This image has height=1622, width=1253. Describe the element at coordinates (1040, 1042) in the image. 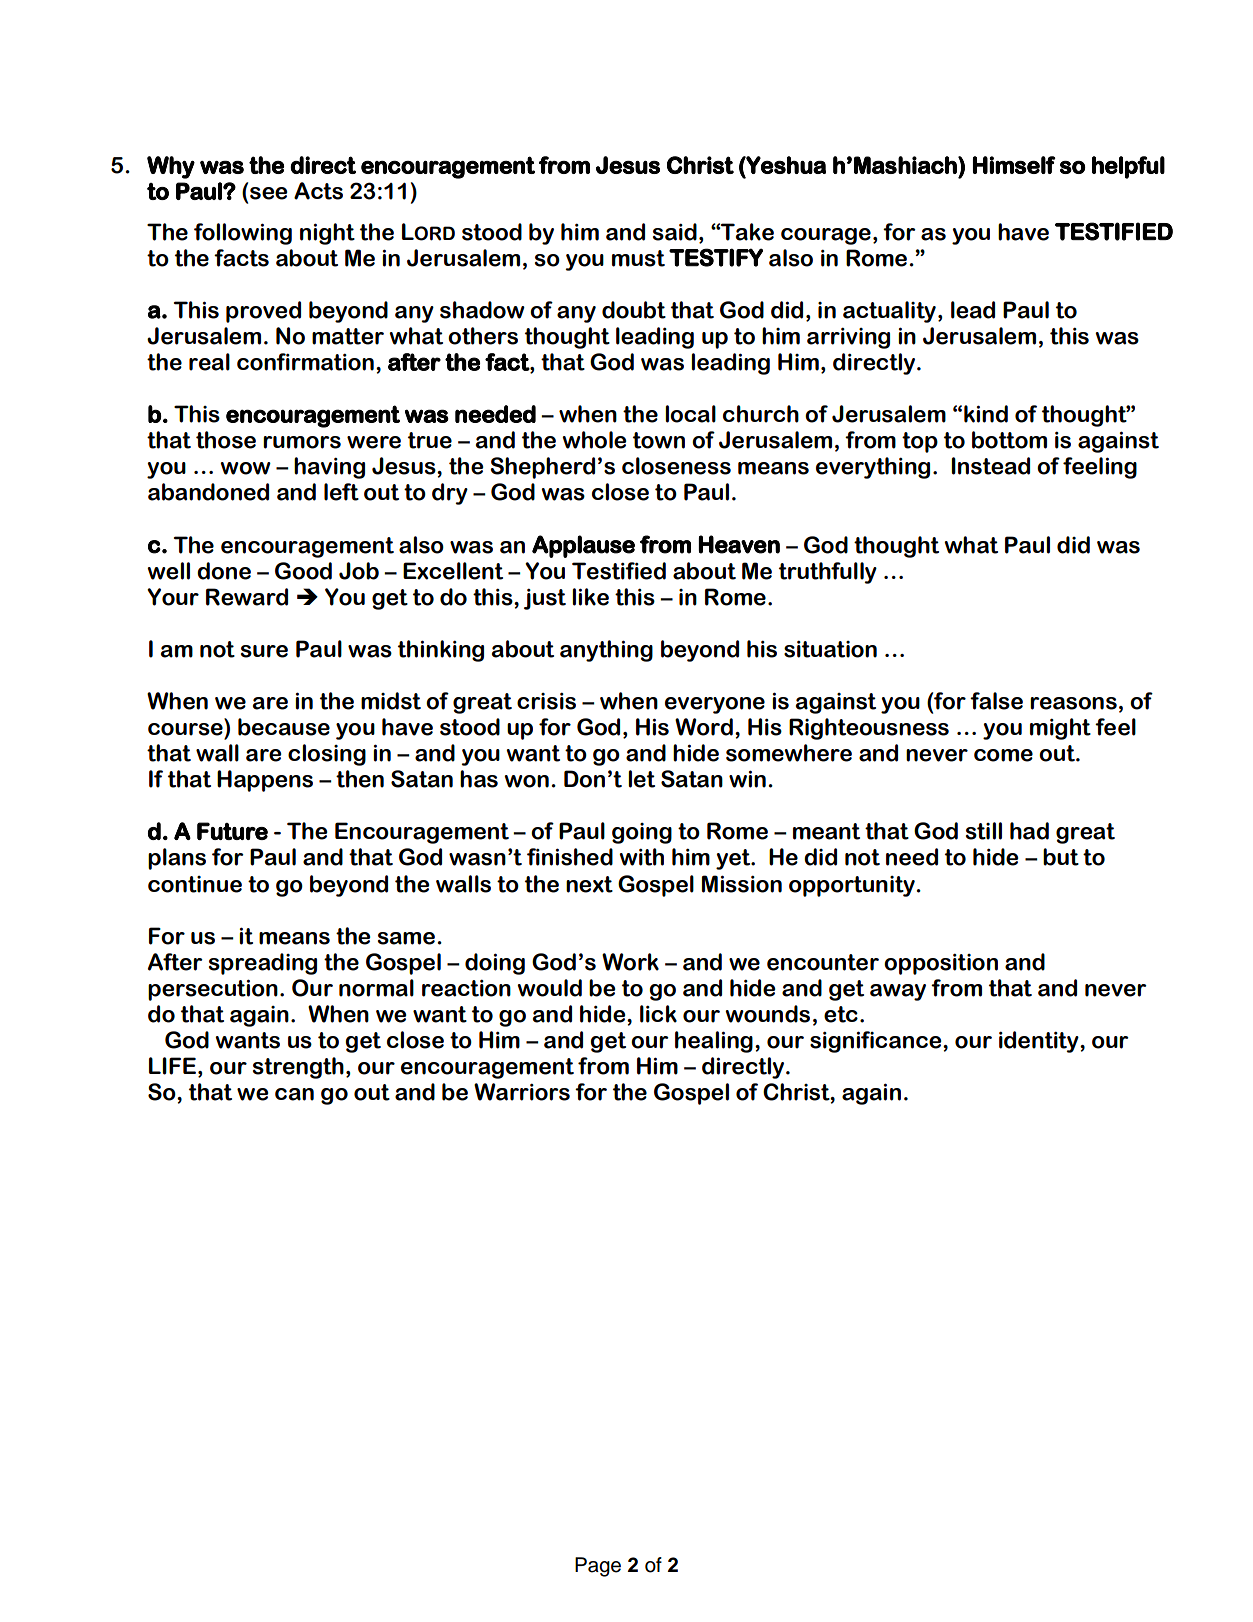

I see `identity` at that location.
